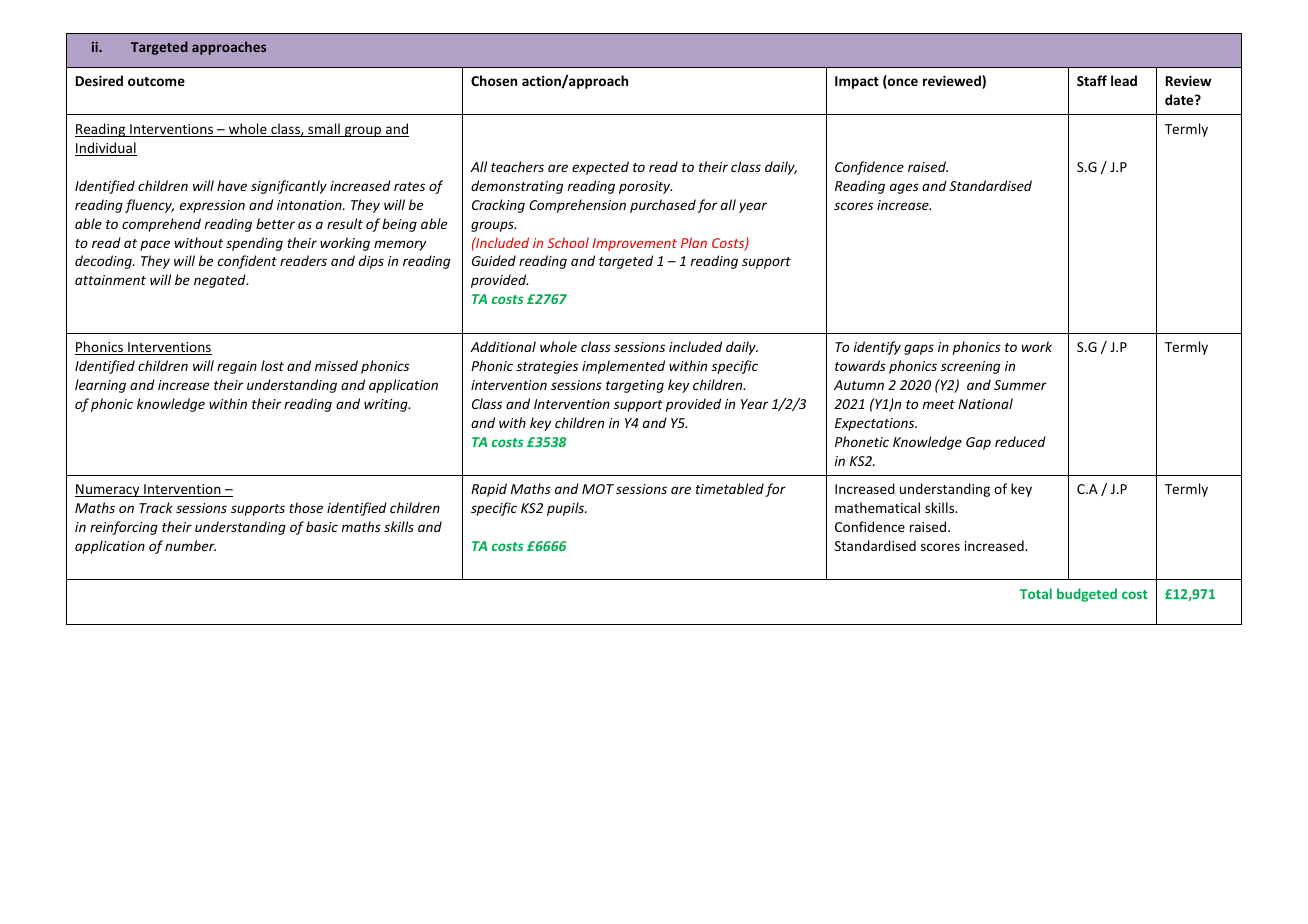 The image size is (1308, 924). What do you see at coordinates (1020, 441) in the screenshot?
I see `reduced` at bounding box center [1020, 441].
